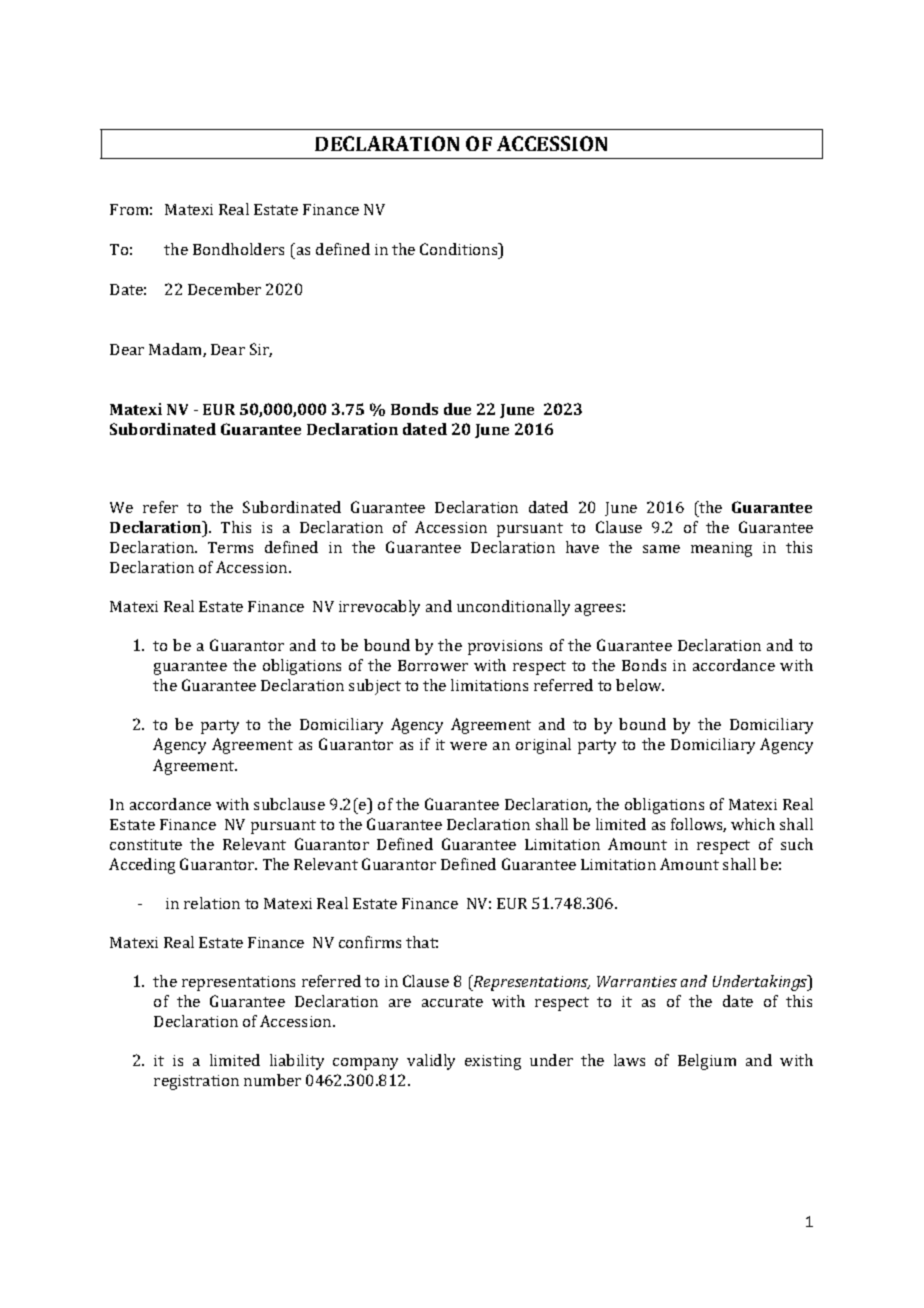  I want to click on have, so click(582, 547).
